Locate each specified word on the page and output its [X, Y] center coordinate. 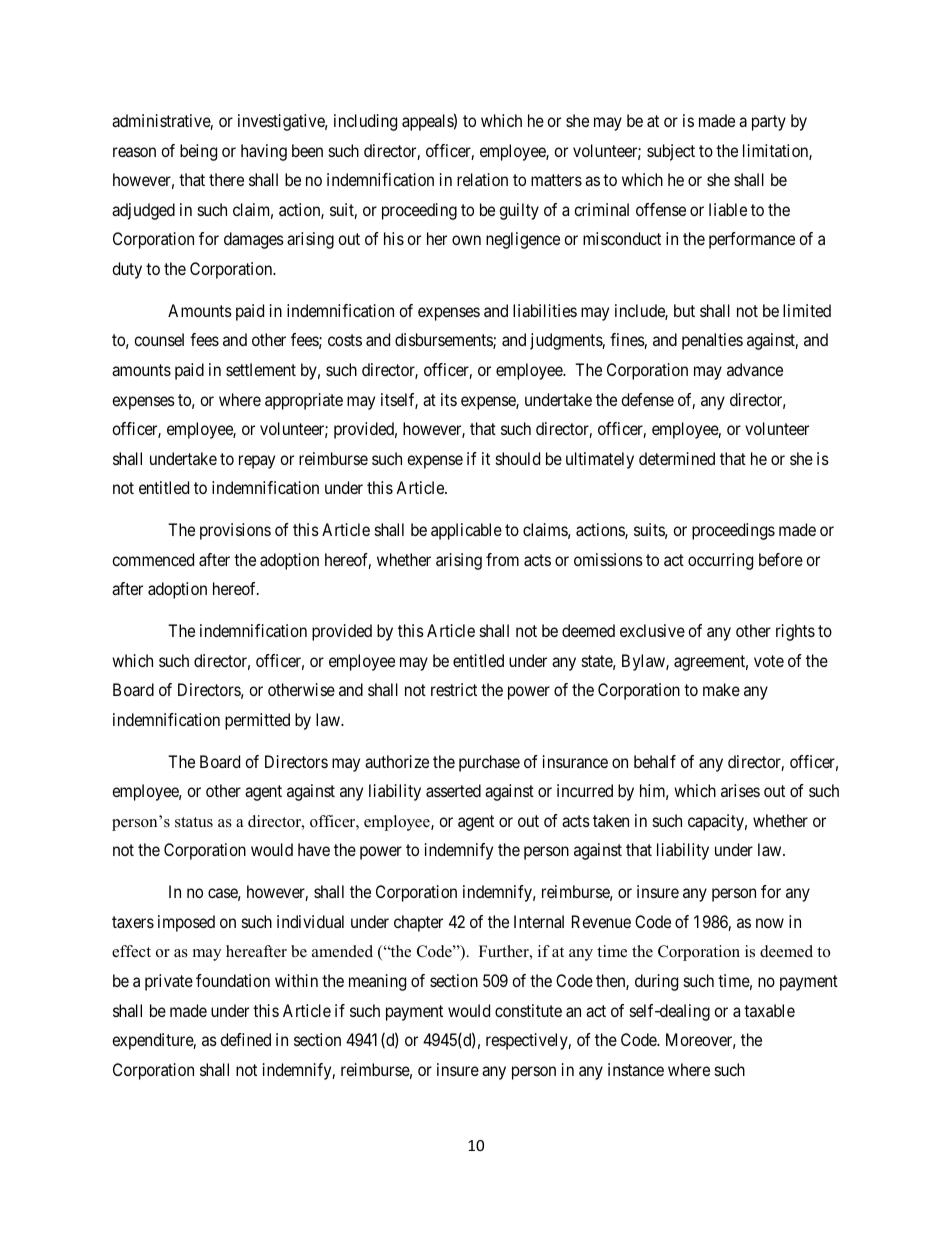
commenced [153, 559]
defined [245, 1039]
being [198, 152]
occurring [720, 561]
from [502, 559]
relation [482, 179]
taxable [769, 1010]
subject [671, 152]
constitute [528, 1010]
